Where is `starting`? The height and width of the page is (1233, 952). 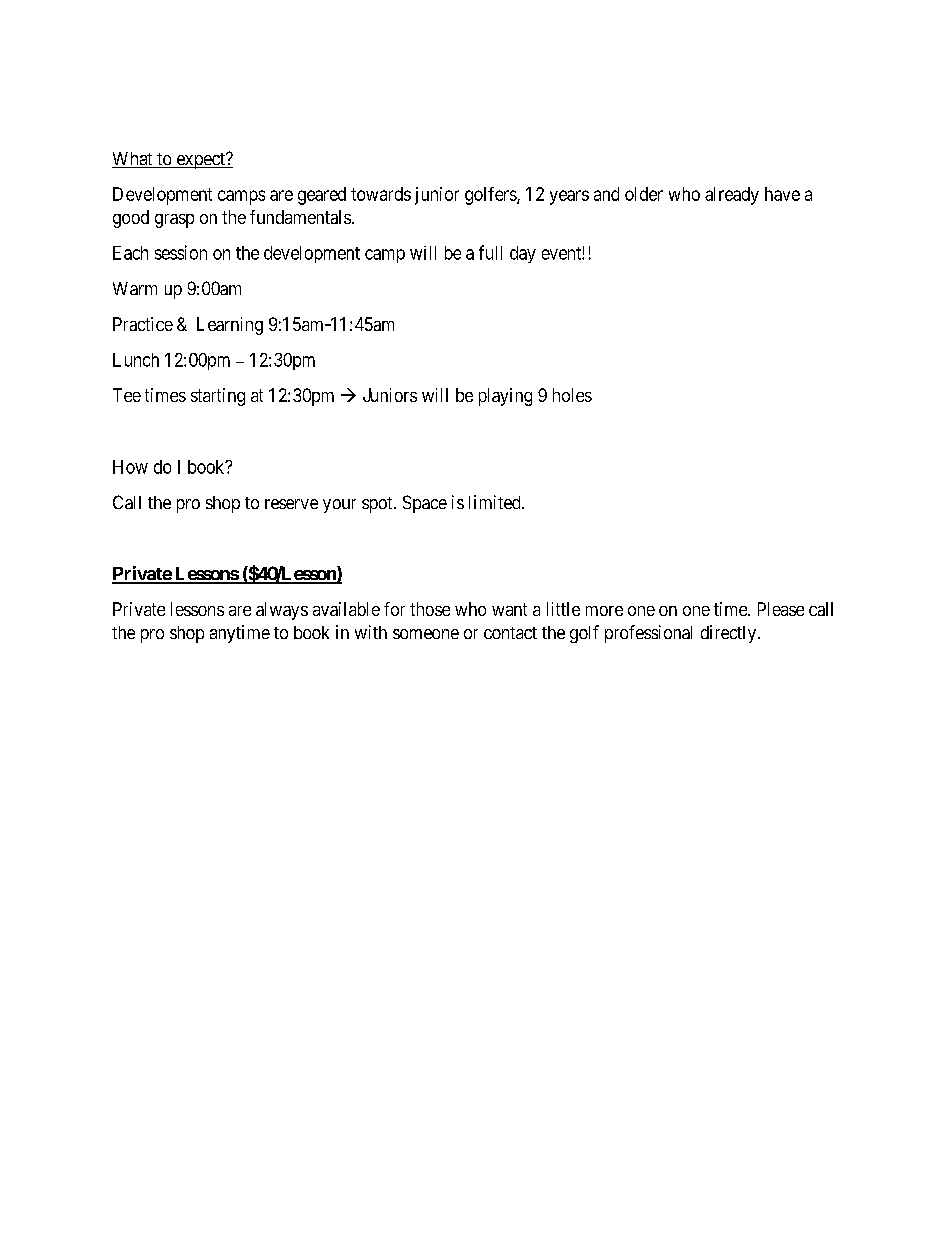 starting is located at coordinates (218, 397).
